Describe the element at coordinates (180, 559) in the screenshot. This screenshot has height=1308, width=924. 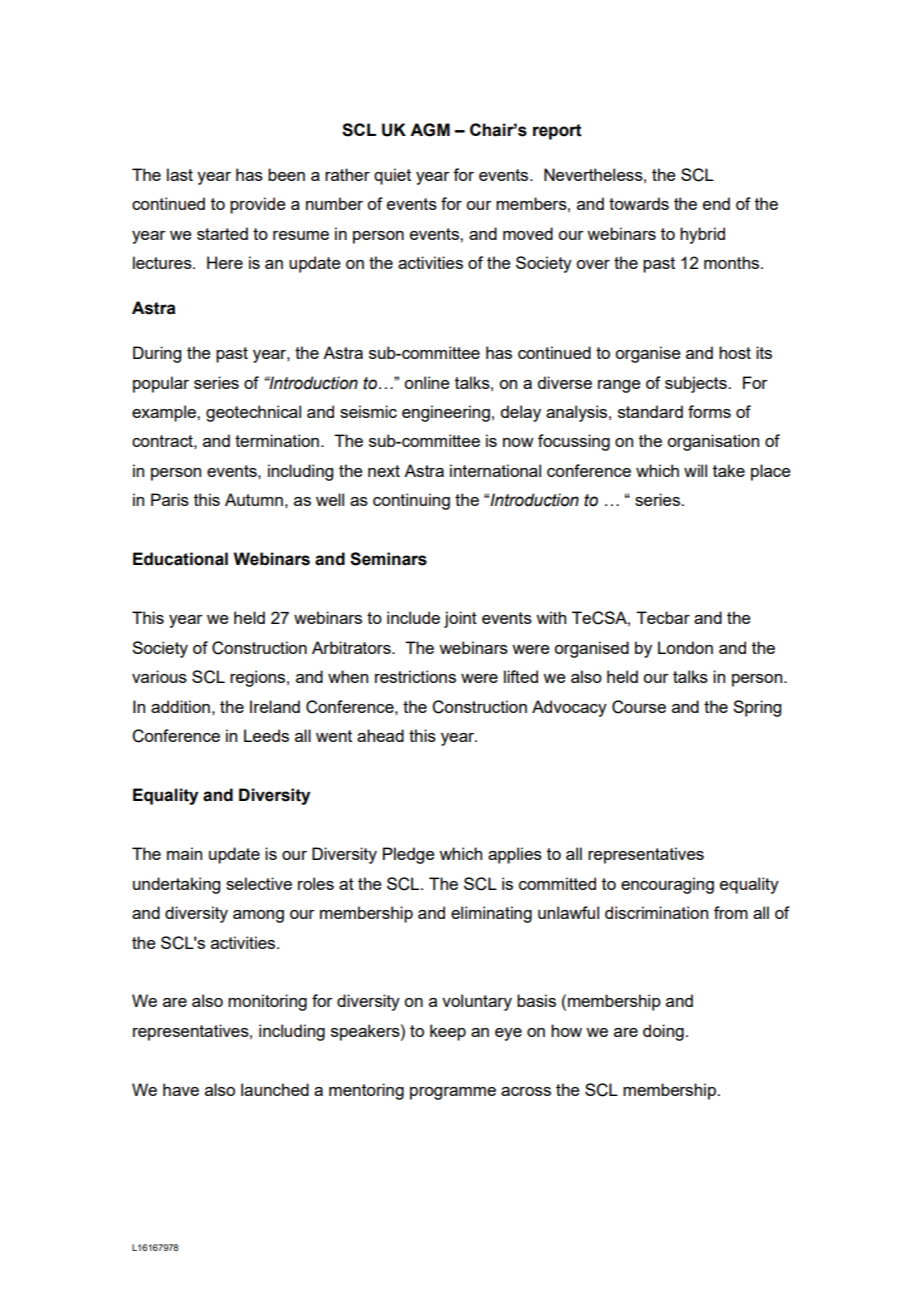
I see `Educational` at that location.
